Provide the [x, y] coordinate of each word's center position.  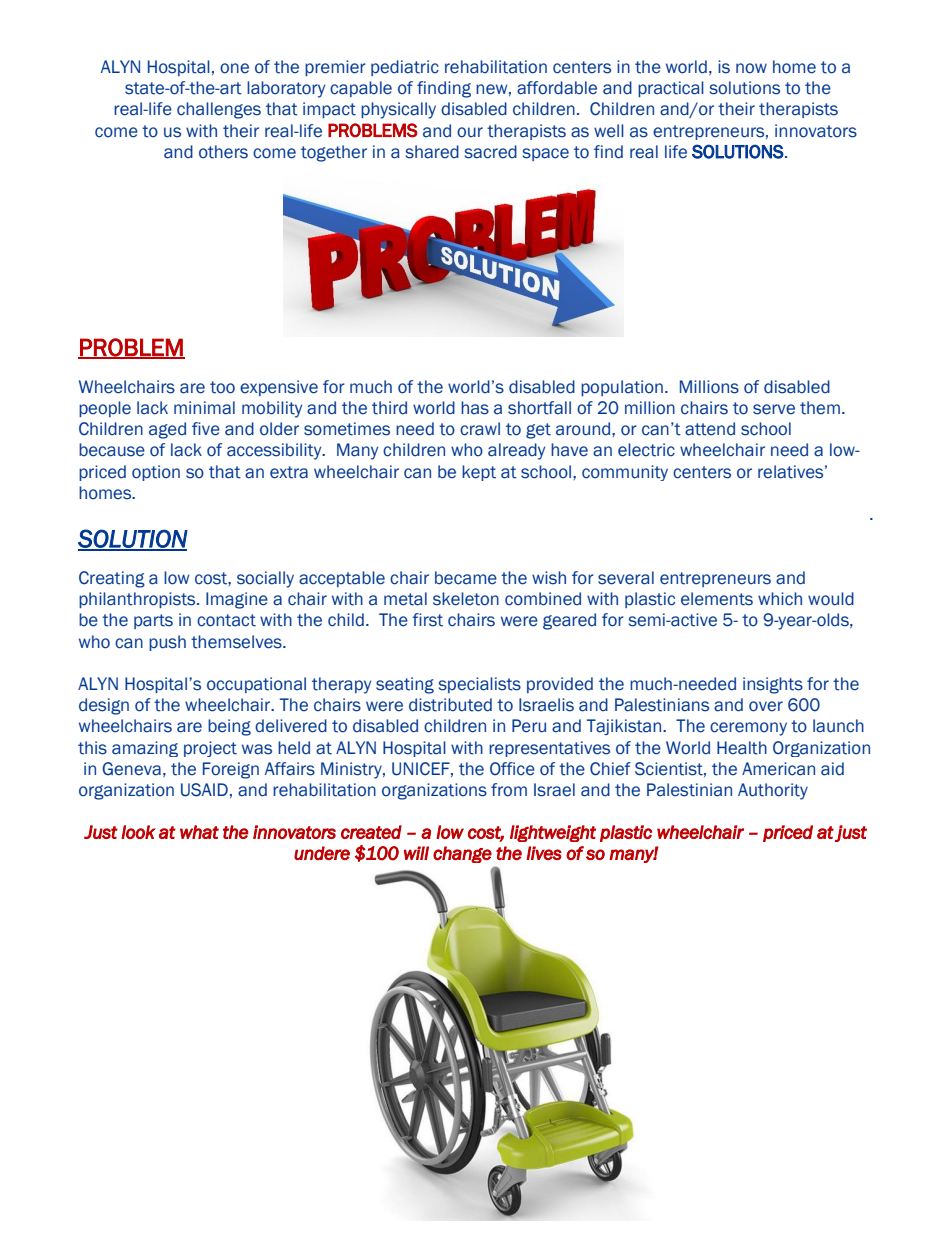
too [222, 387]
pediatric [405, 68]
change [462, 854]
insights [773, 685]
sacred [491, 152]
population [622, 388]
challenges [219, 110]
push [167, 643]
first [427, 620]
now [751, 68]
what [199, 832]
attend [710, 429]
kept [479, 473]
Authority [773, 791]
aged [167, 430]
